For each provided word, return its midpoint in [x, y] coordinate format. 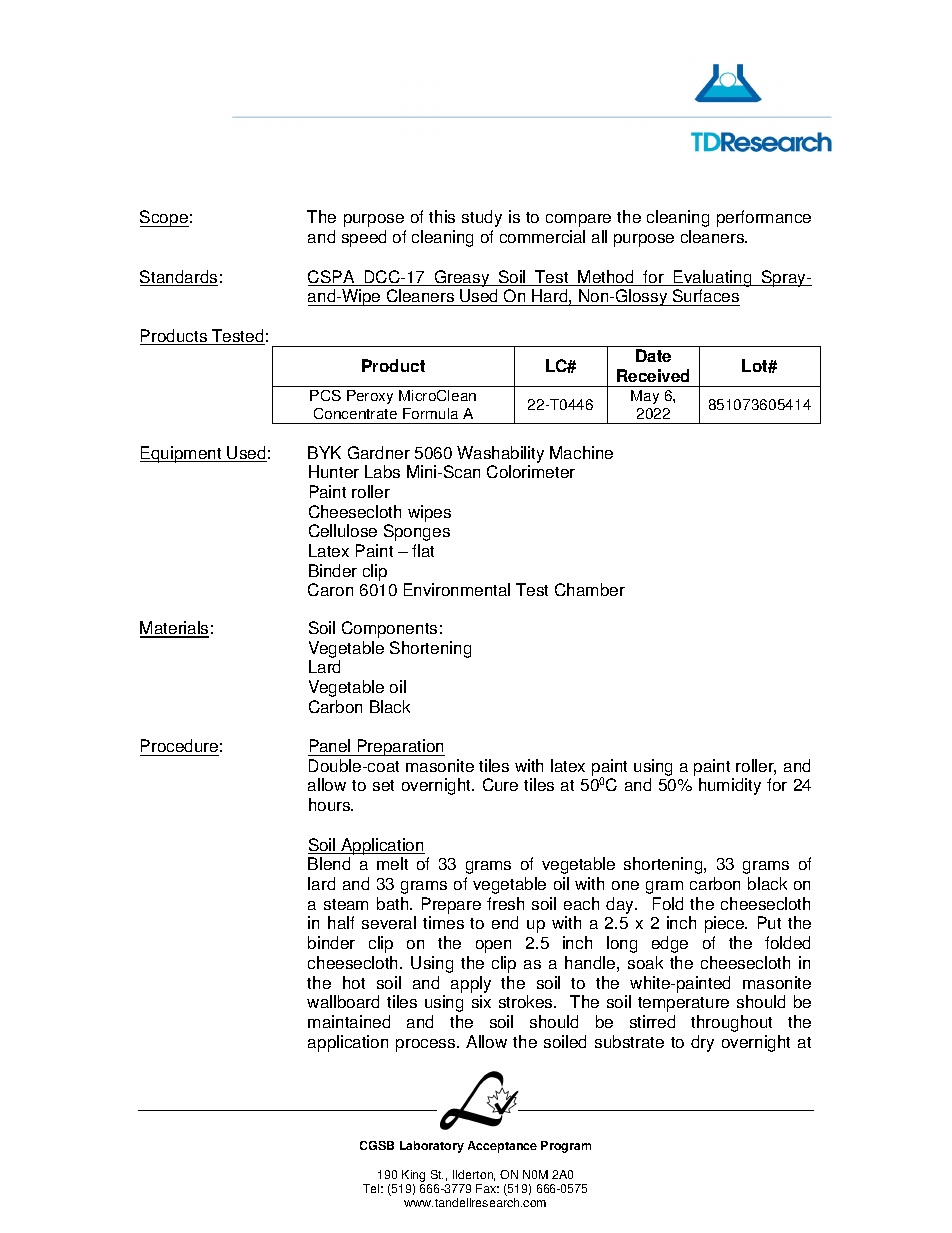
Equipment [182, 454]
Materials [174, 629]
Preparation [400, 747]
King [413, 1177]
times [443, 922]
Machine [581, 452]
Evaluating [713, 278]
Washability [500, 454]
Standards [179, 278]
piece [726, 924]
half [341, 922]
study [482, 218]
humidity [730, 786]
